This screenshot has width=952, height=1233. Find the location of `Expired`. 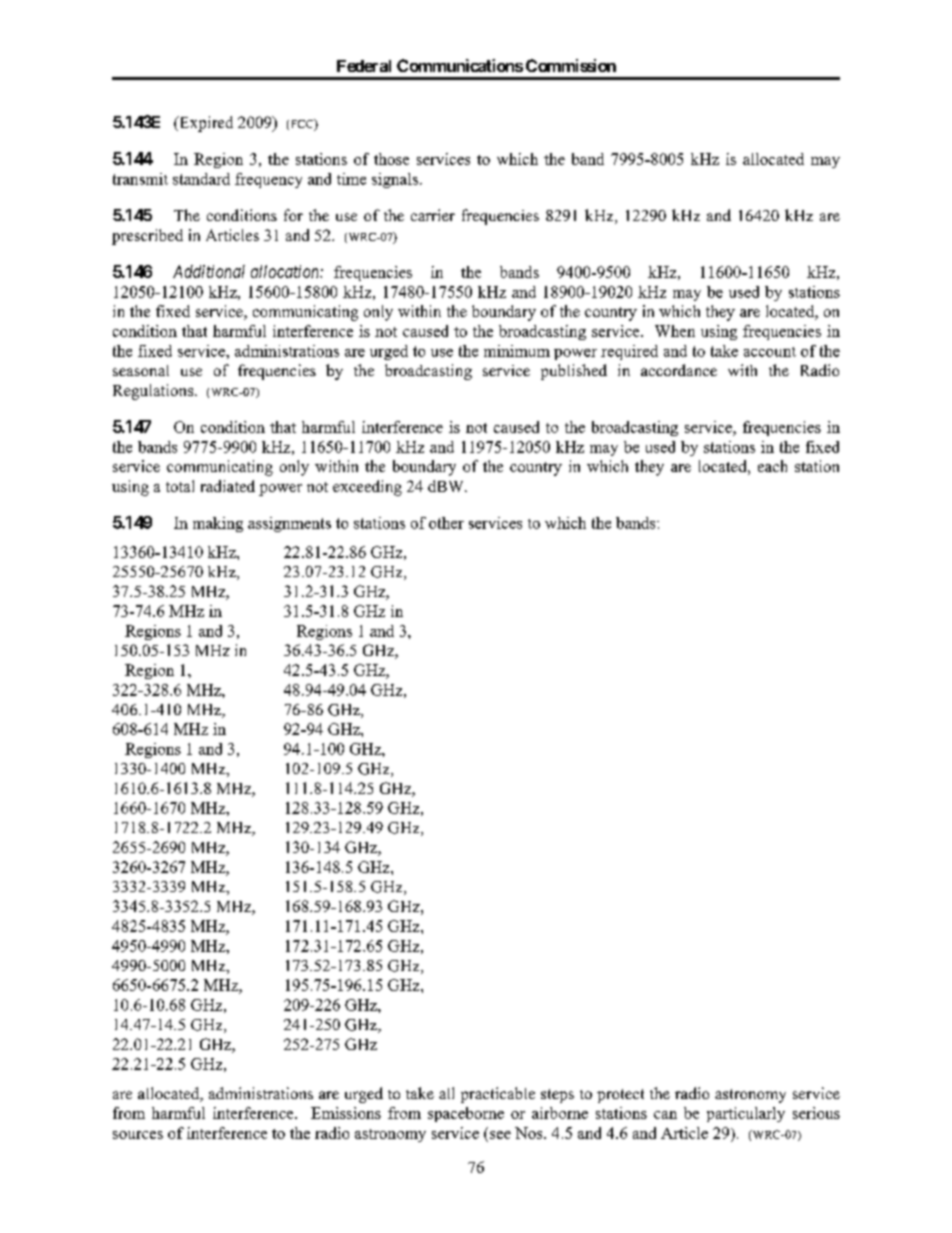

Expired is located at coordinates (205, 124).
